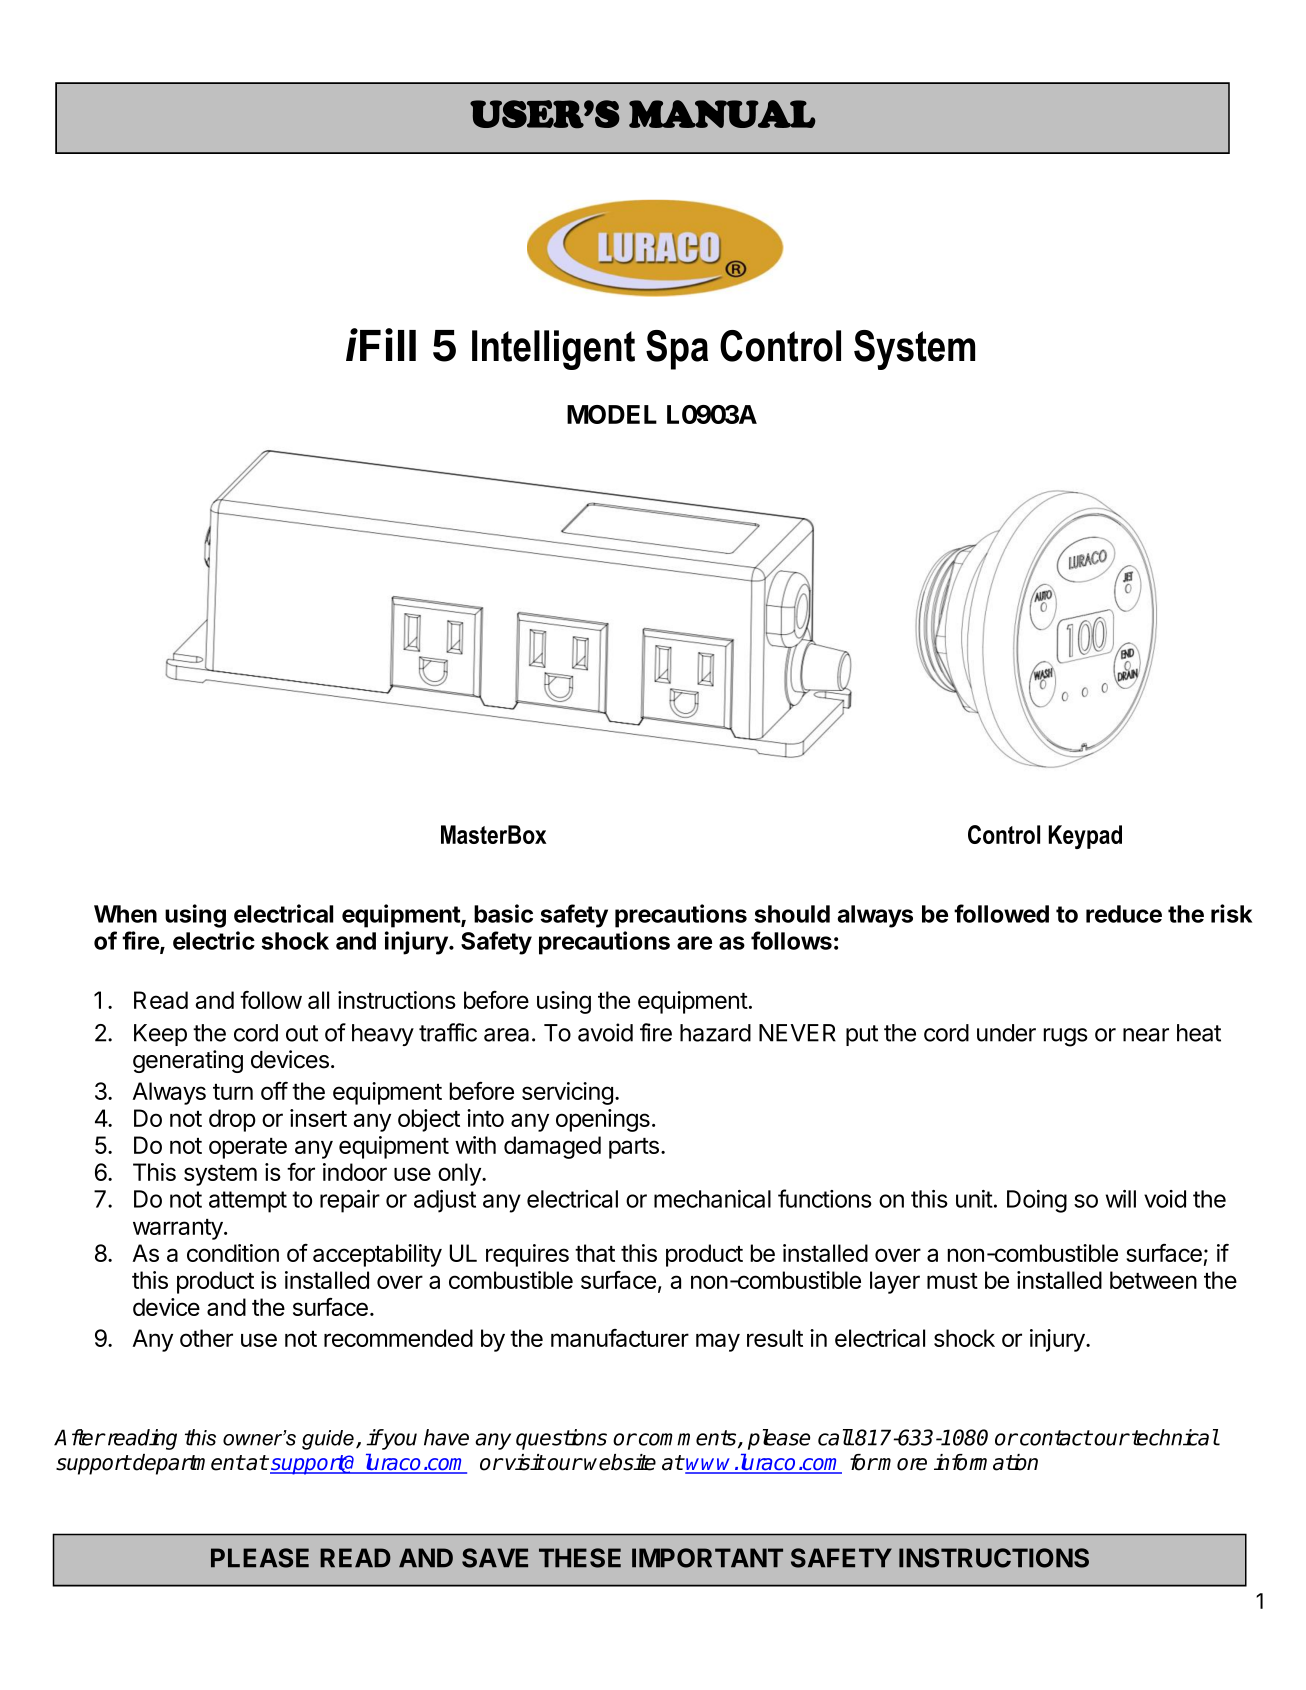 The image size is (1306, 1690). I want to click on Intelligent, so click(553, 350).
